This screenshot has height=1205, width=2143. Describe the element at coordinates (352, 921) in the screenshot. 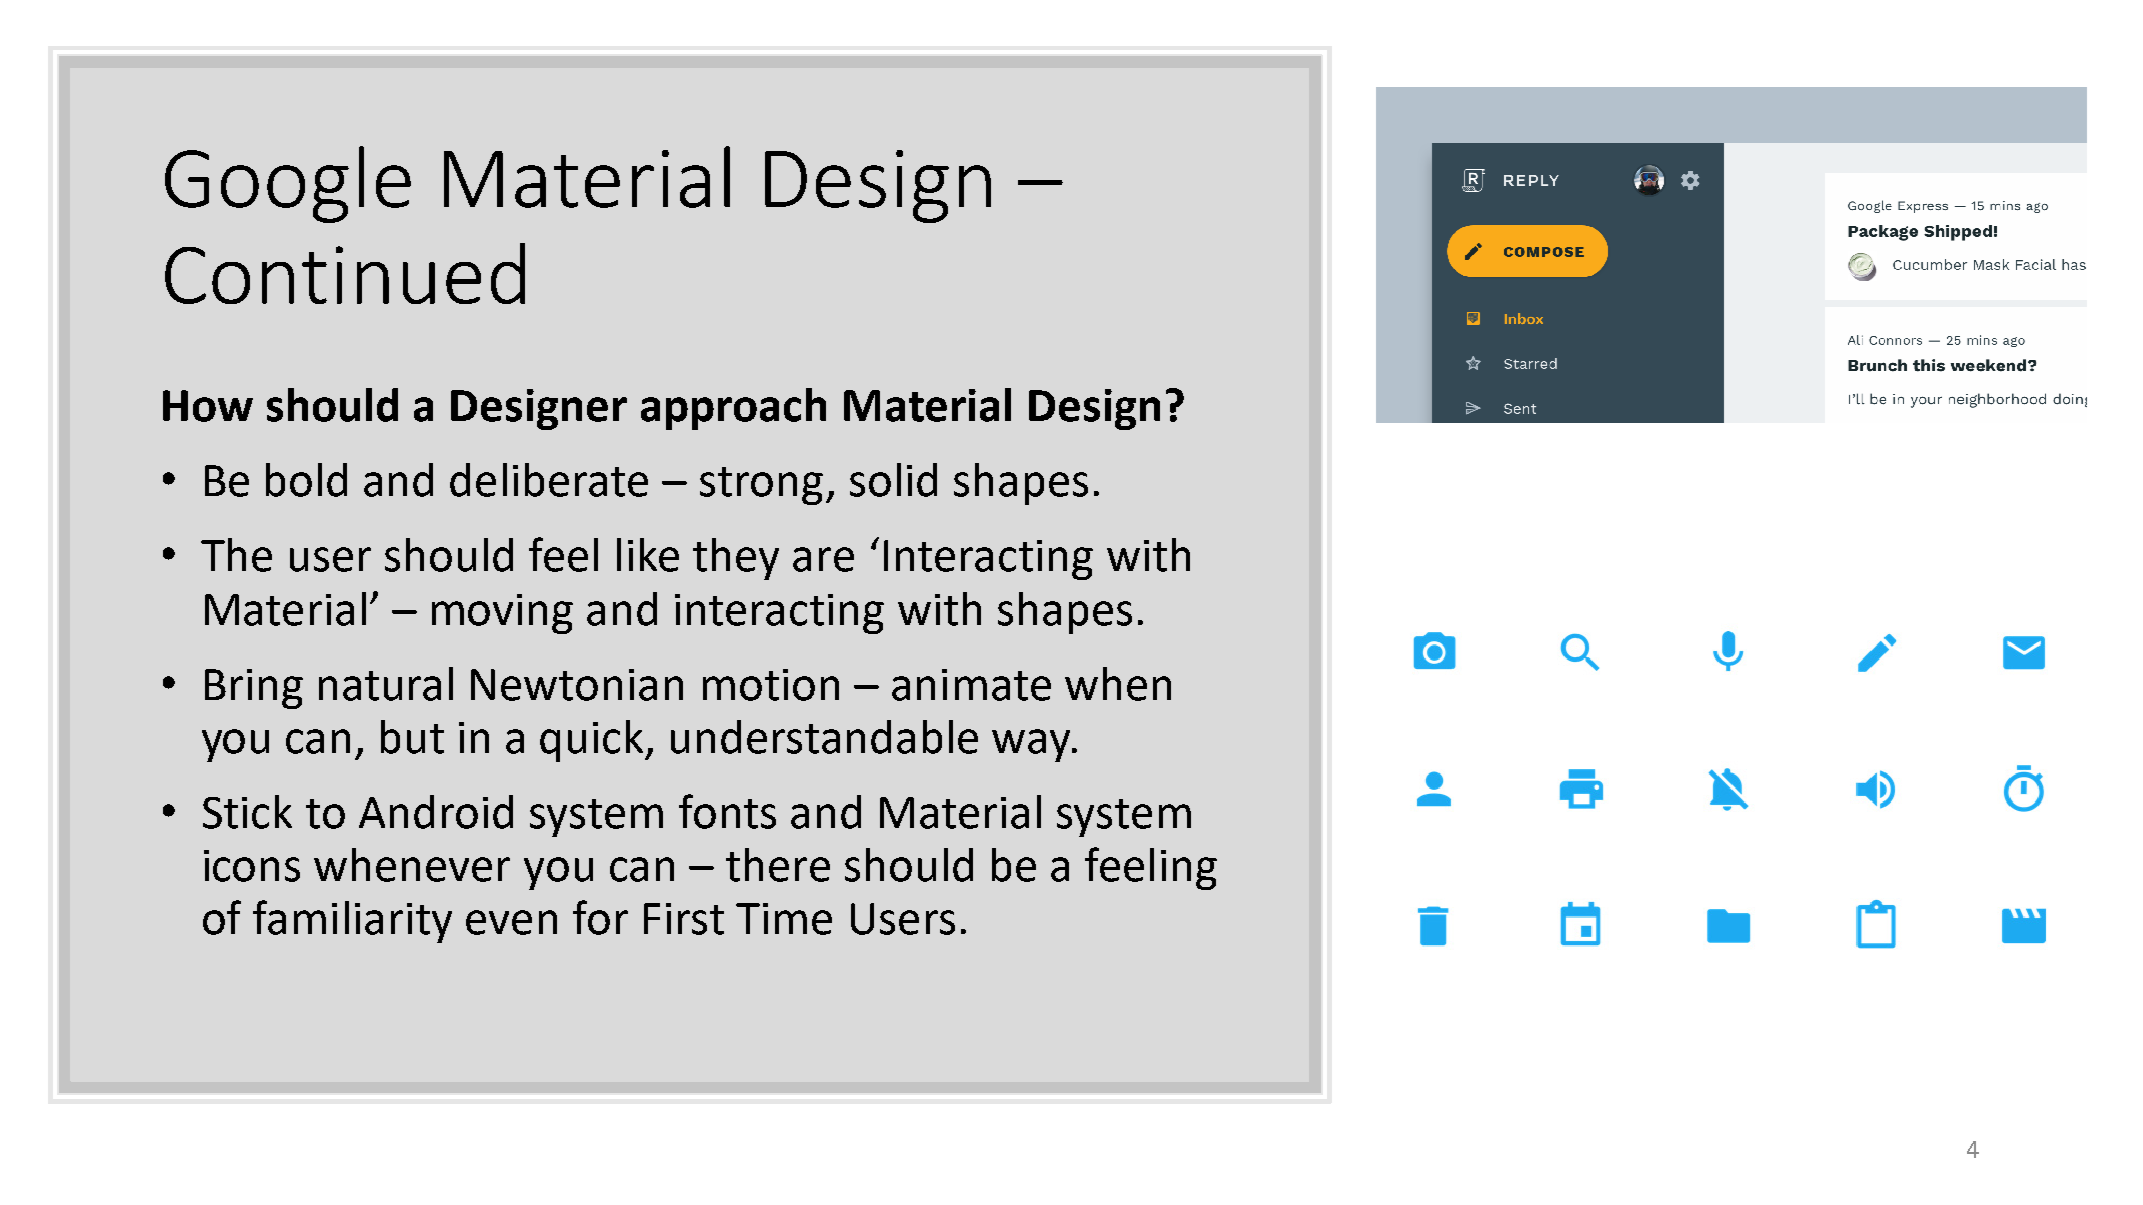

I see `familiarity` at that location.
